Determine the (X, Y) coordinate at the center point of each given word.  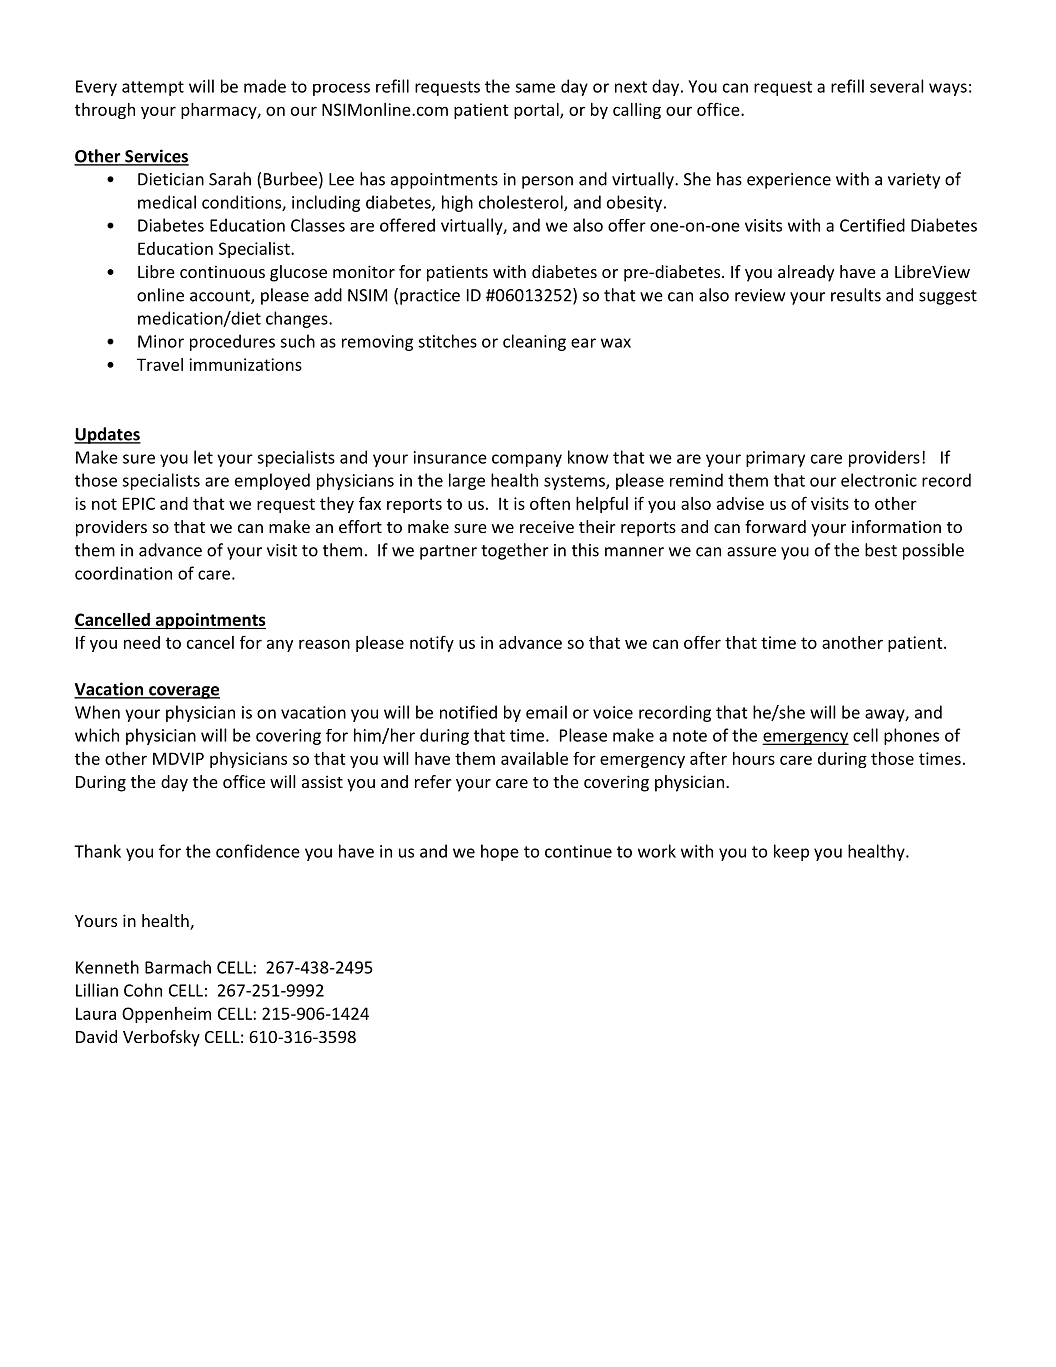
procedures (232, 342)
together (515, 551)
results (856, 295)
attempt (153, 88)
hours (754, 758)
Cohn (143, 990)
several (897, 86)
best (881, 550)
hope (500, 852)
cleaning (534, 342)
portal (537, 111)
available (534, 758)
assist (322, 781)
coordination (123, 573)
